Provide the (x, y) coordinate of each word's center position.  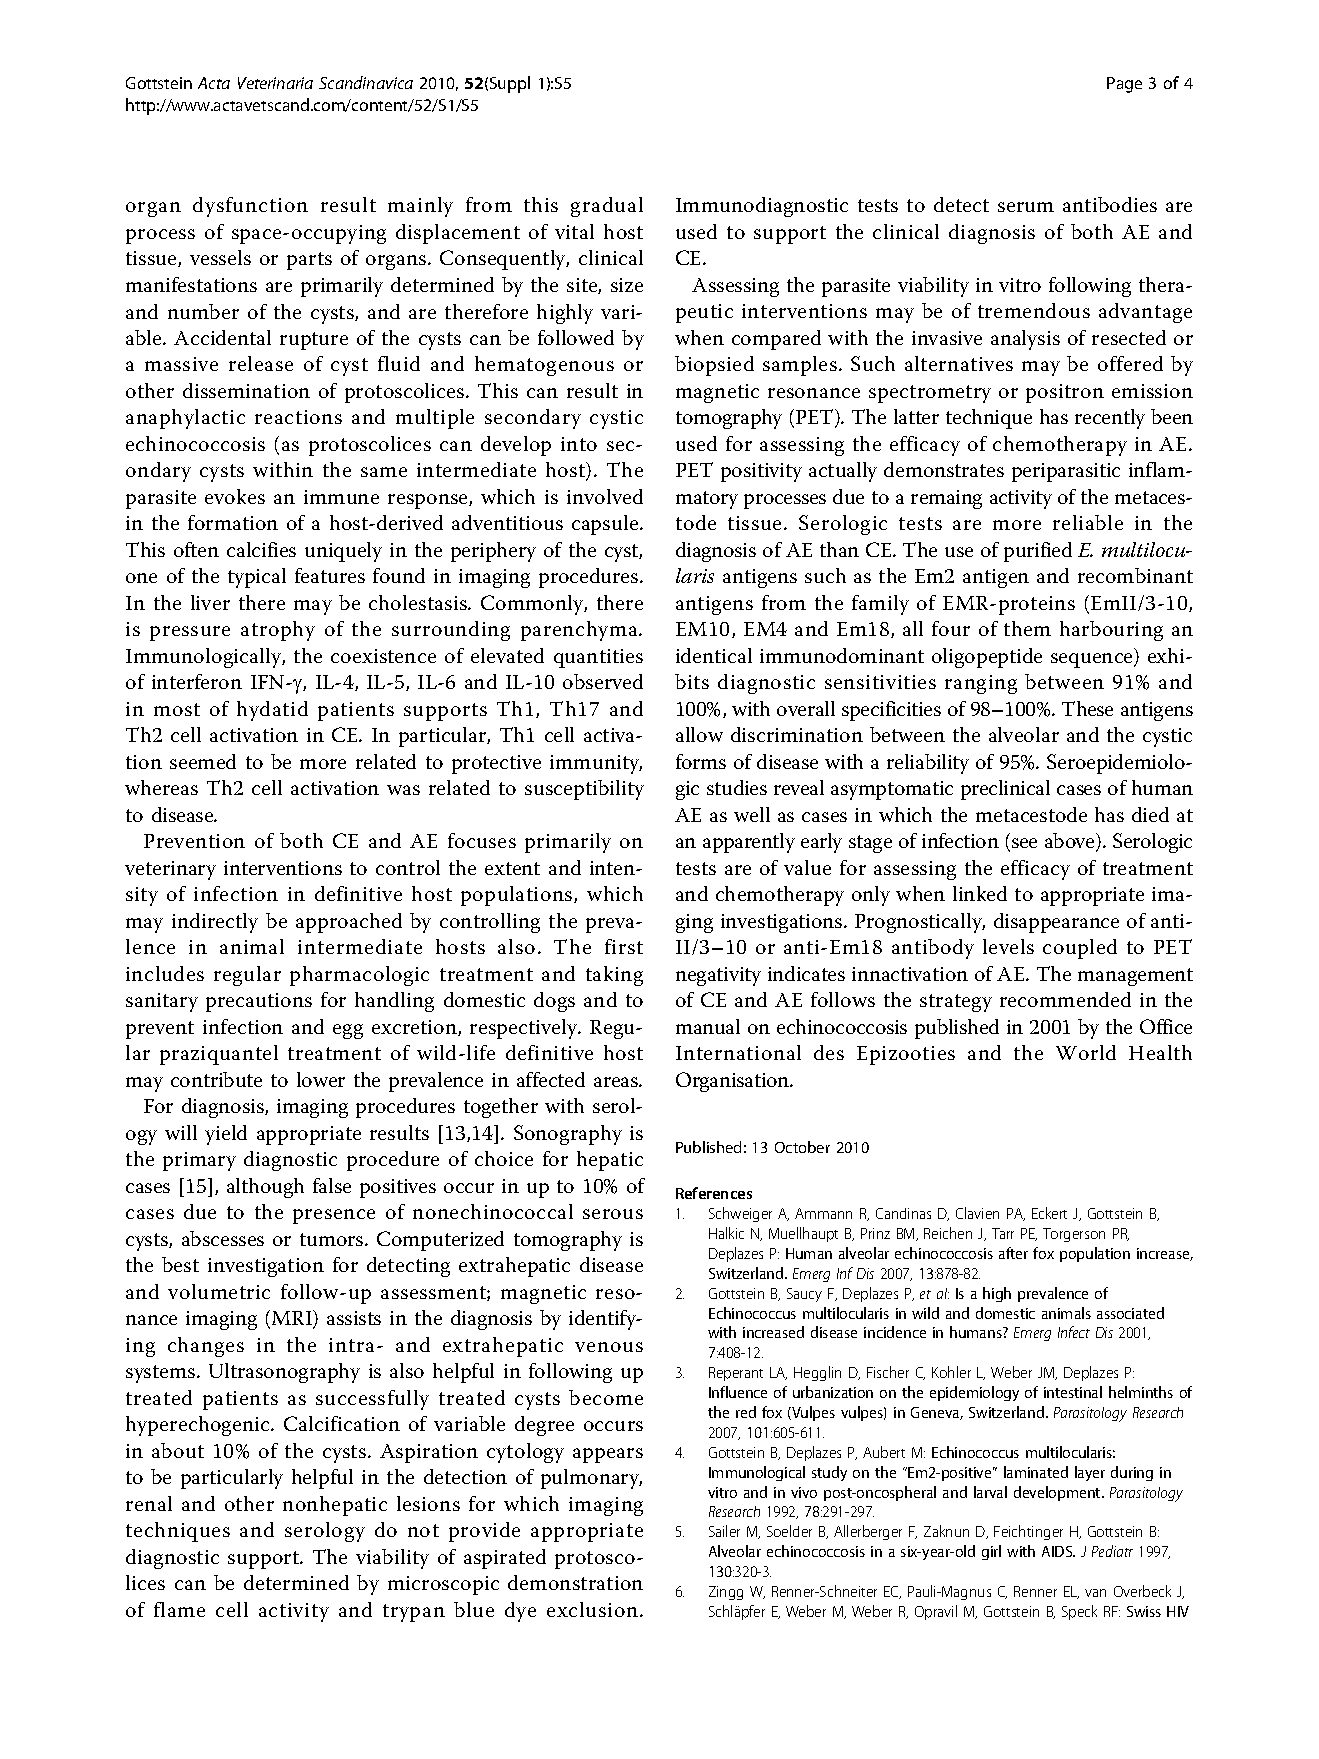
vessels (220, 257)
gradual (607, 207)
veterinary (170, 870)
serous (613, 1214)
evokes (235, 496)
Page (1124, 85)
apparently (749, 843)
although (265, 1188)
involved (605, 496)
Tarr (1003, 1233)
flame (179, 1609)
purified (1038, 552)
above (1071, 842)
